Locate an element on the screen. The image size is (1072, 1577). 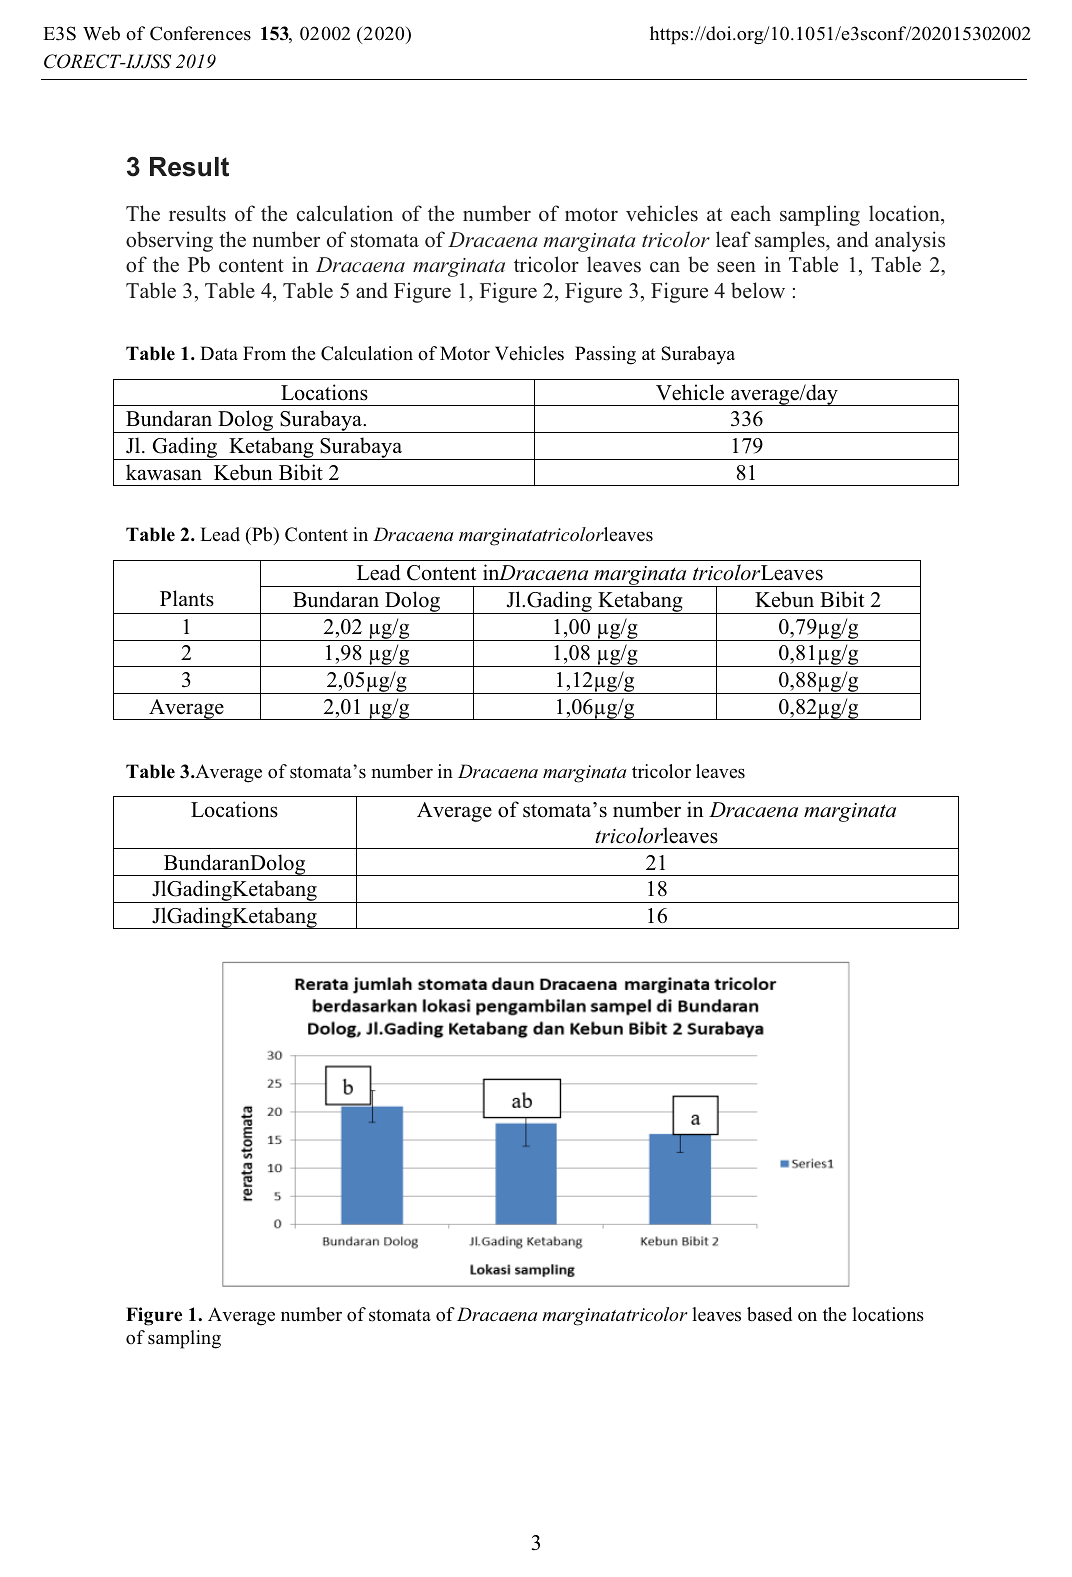
Plants is located at coordinates (187, 598).
